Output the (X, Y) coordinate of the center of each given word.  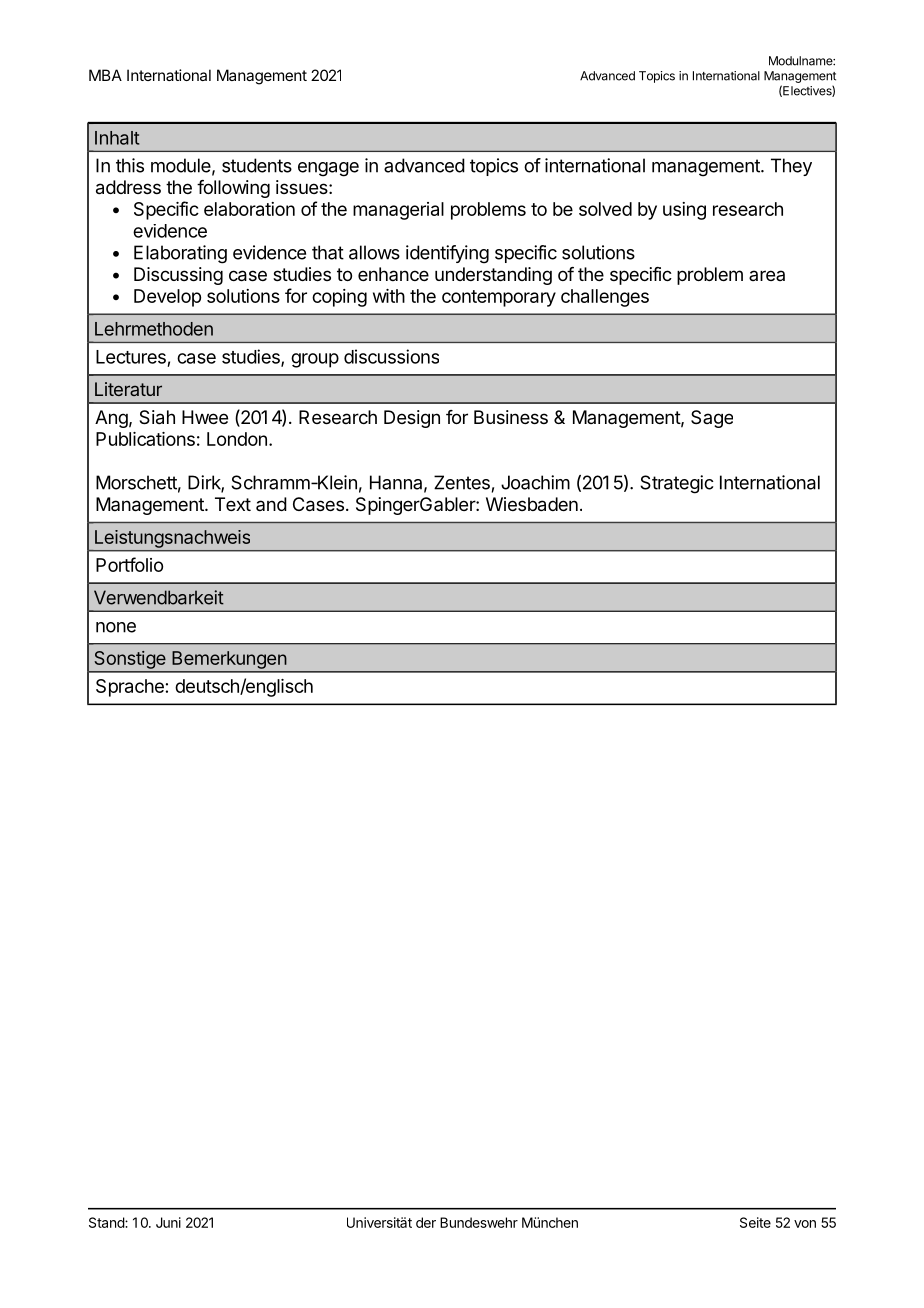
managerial (398, 211)
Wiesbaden (532, 504)
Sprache (130, 688)
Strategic (677, 484)
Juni (168, 1222)
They (791, 167)
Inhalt (117, 138)
